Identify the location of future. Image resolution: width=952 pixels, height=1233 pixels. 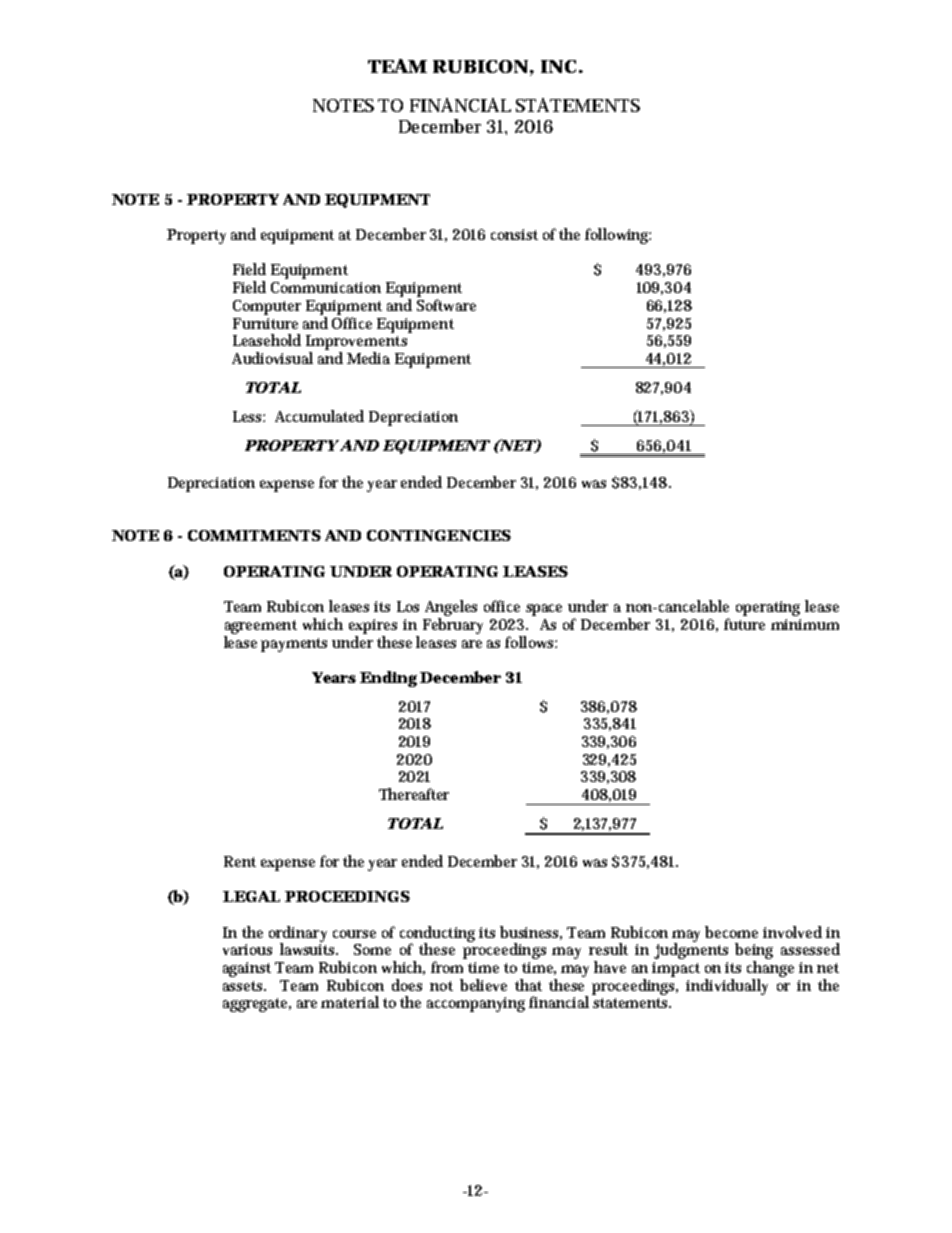
(744, 624).
